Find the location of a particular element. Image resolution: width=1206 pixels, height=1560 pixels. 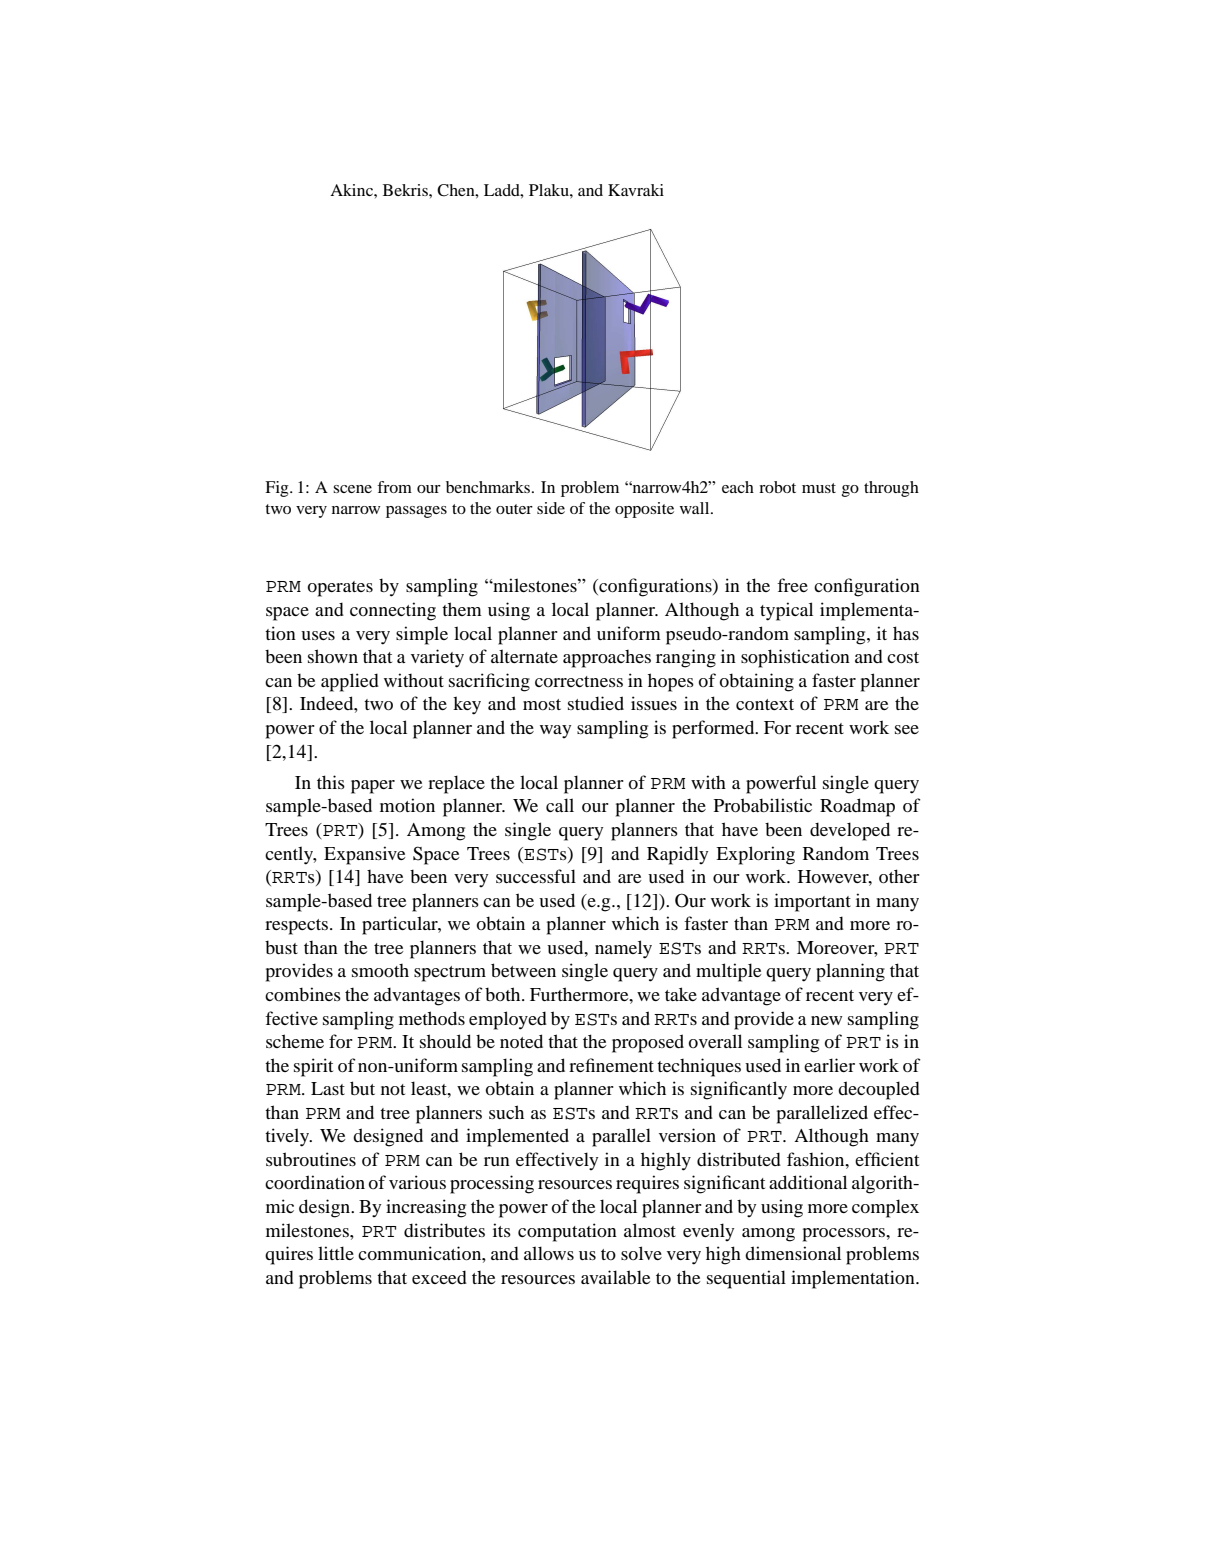

opposite is located at coordinates (644, 510).
